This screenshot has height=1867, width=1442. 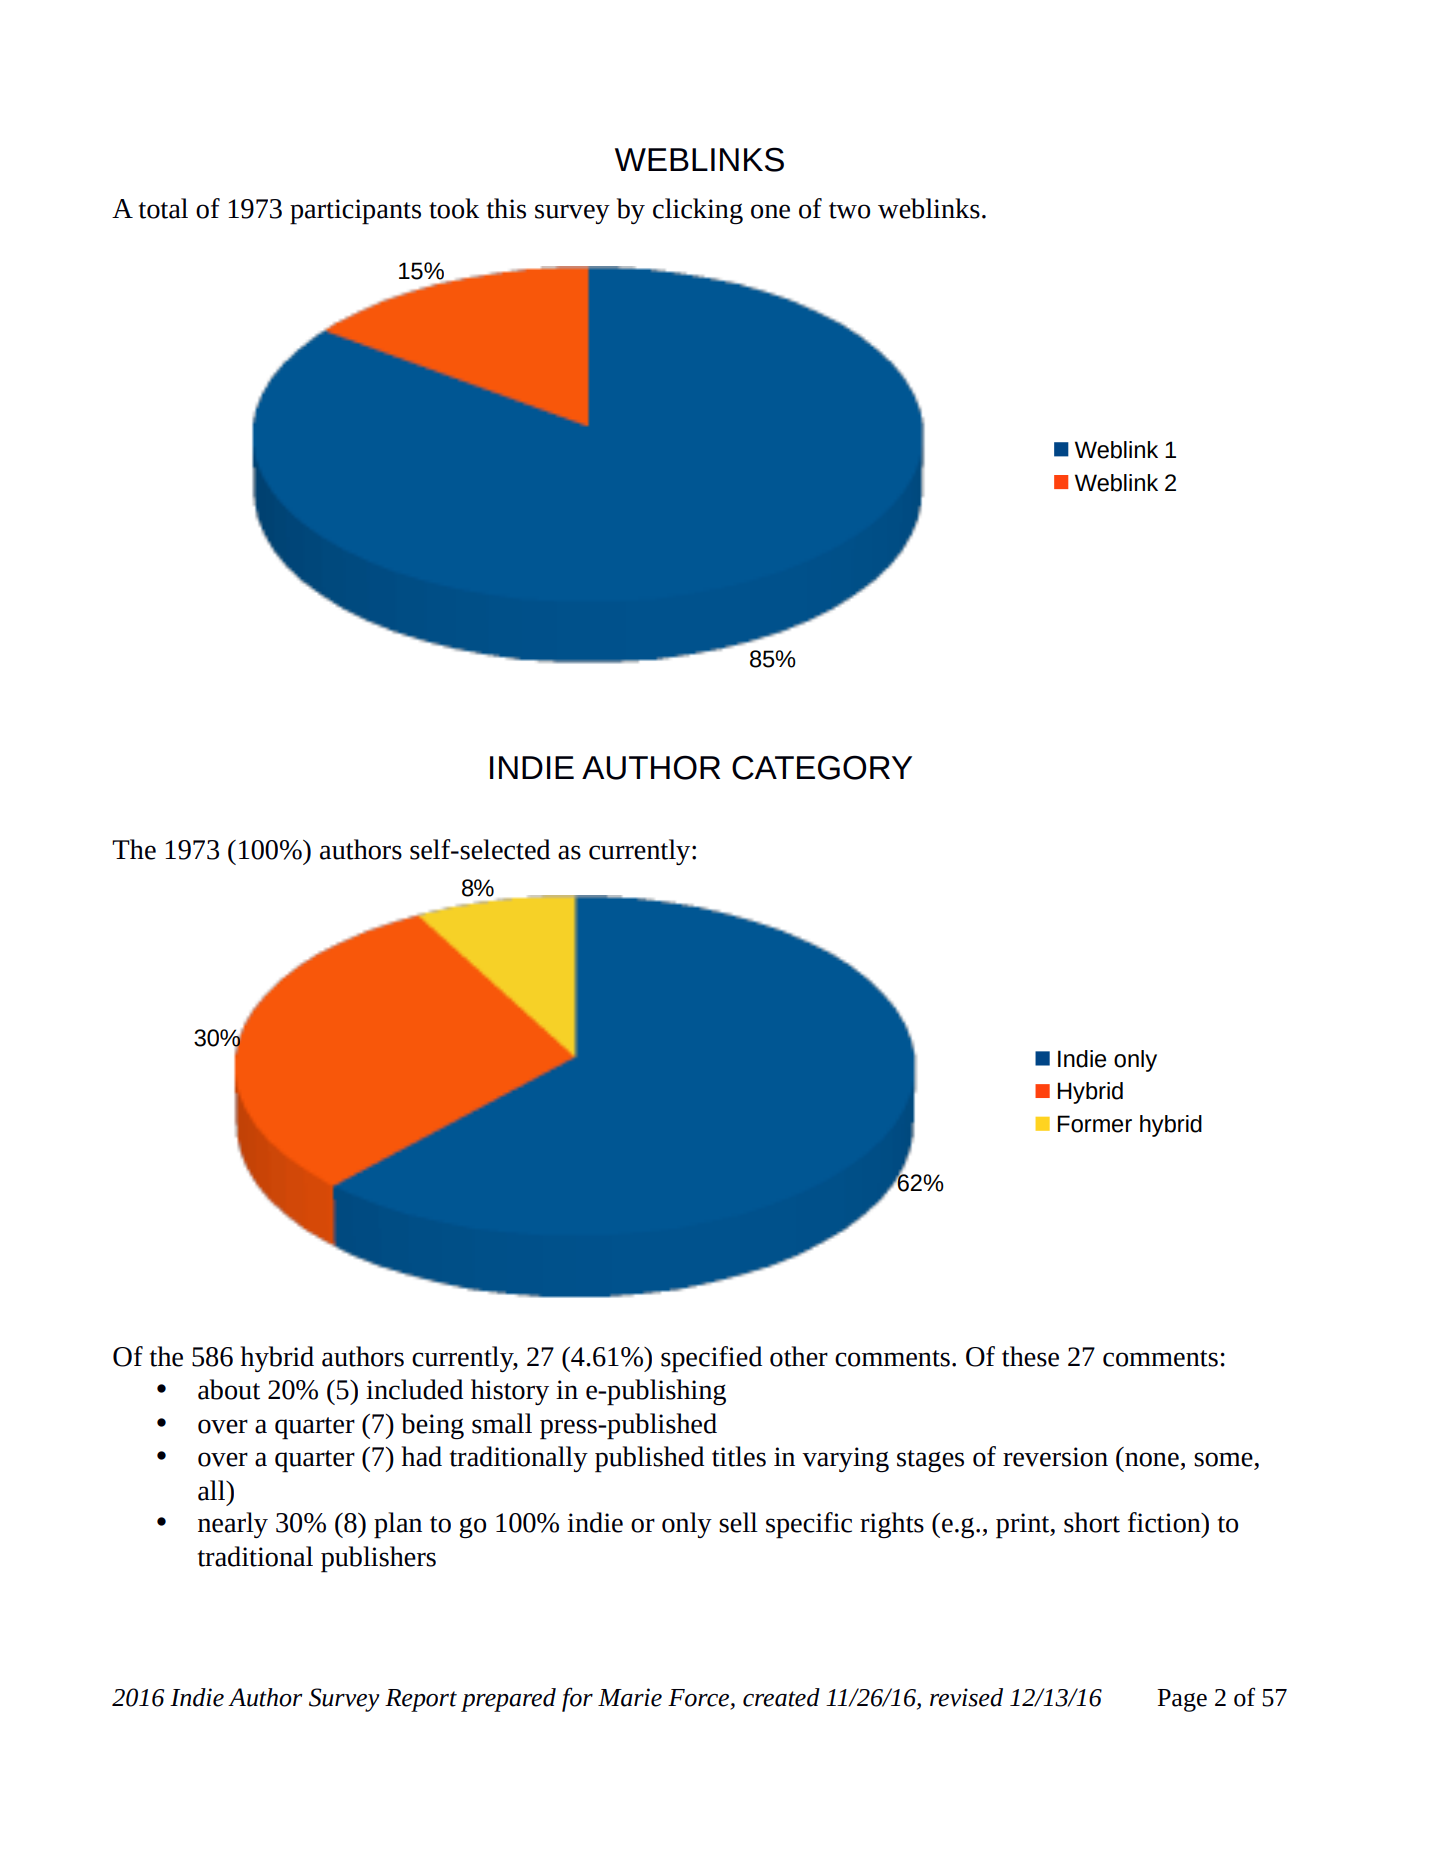 I want to click on these, so click(x=1030, y=1356).
